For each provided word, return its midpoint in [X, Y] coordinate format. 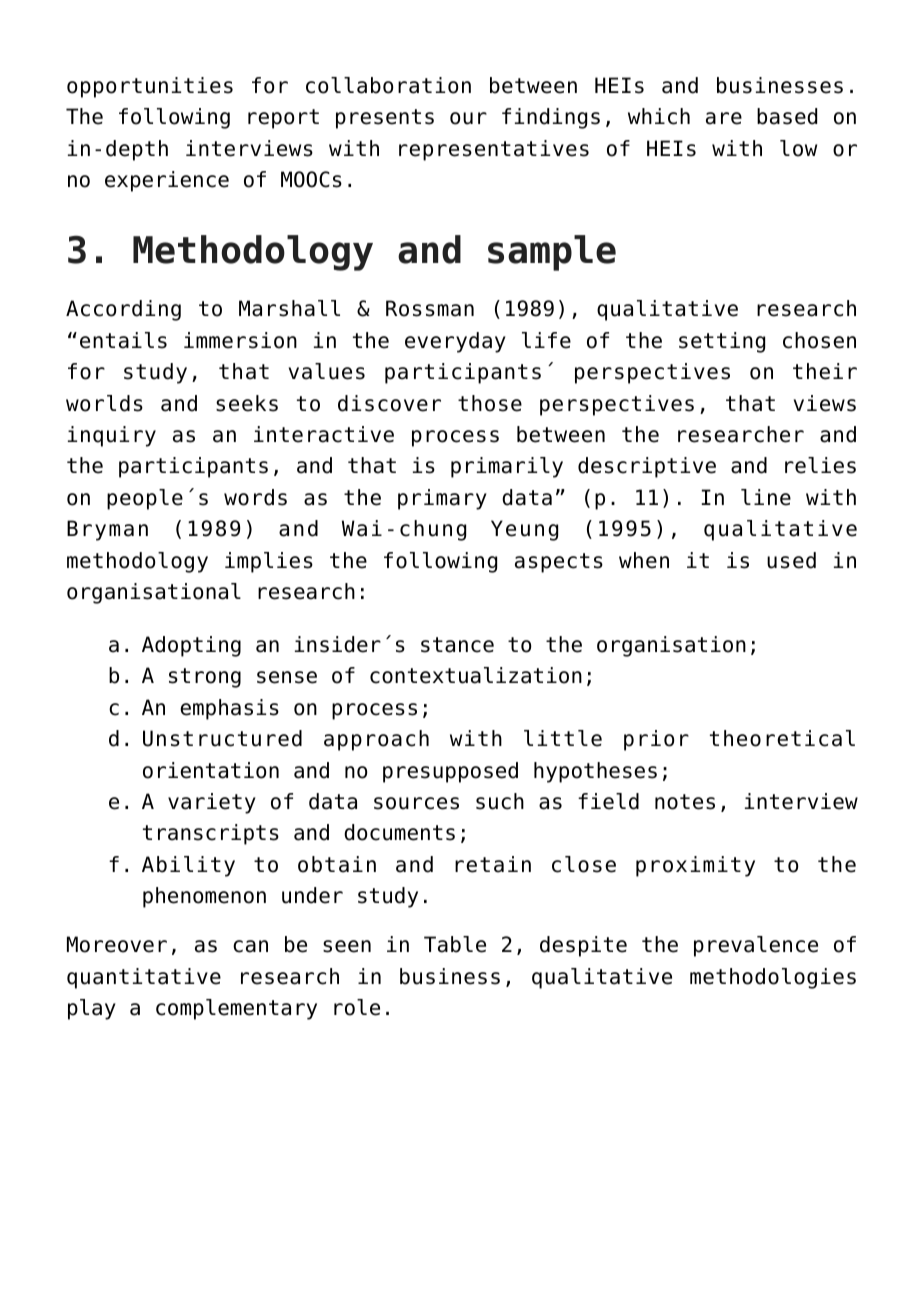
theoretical [782, 738]
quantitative [144, 978]
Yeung [524, 530]
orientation [211, 770]
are [724, 118]
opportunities [150, 87]
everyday [455, 342]
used [791, 560]
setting [722, 342]
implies [269, 562]
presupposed [450, 772]
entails [123, 340]
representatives [494, 150]
